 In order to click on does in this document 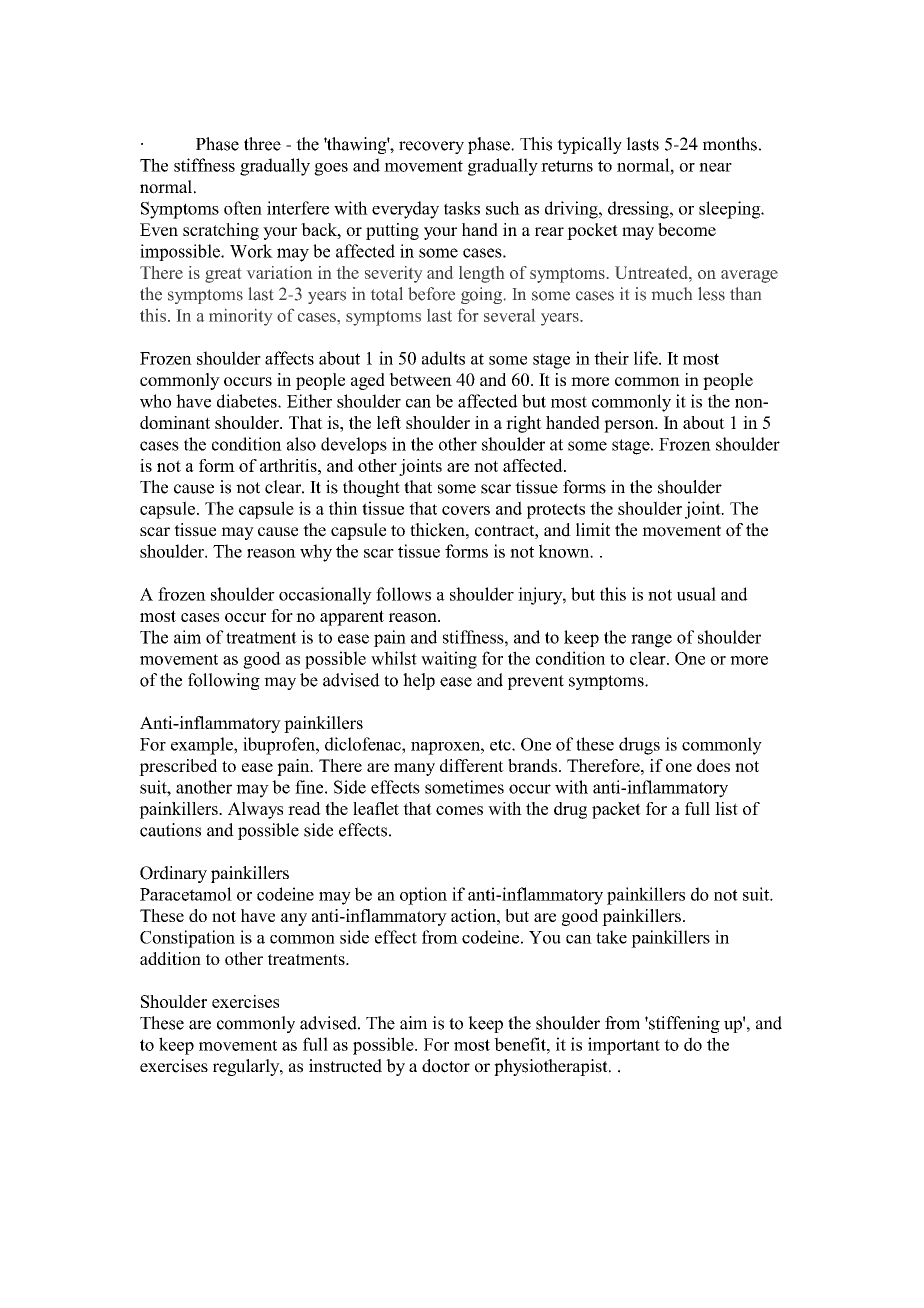, I will do `click(713, 765)`.
